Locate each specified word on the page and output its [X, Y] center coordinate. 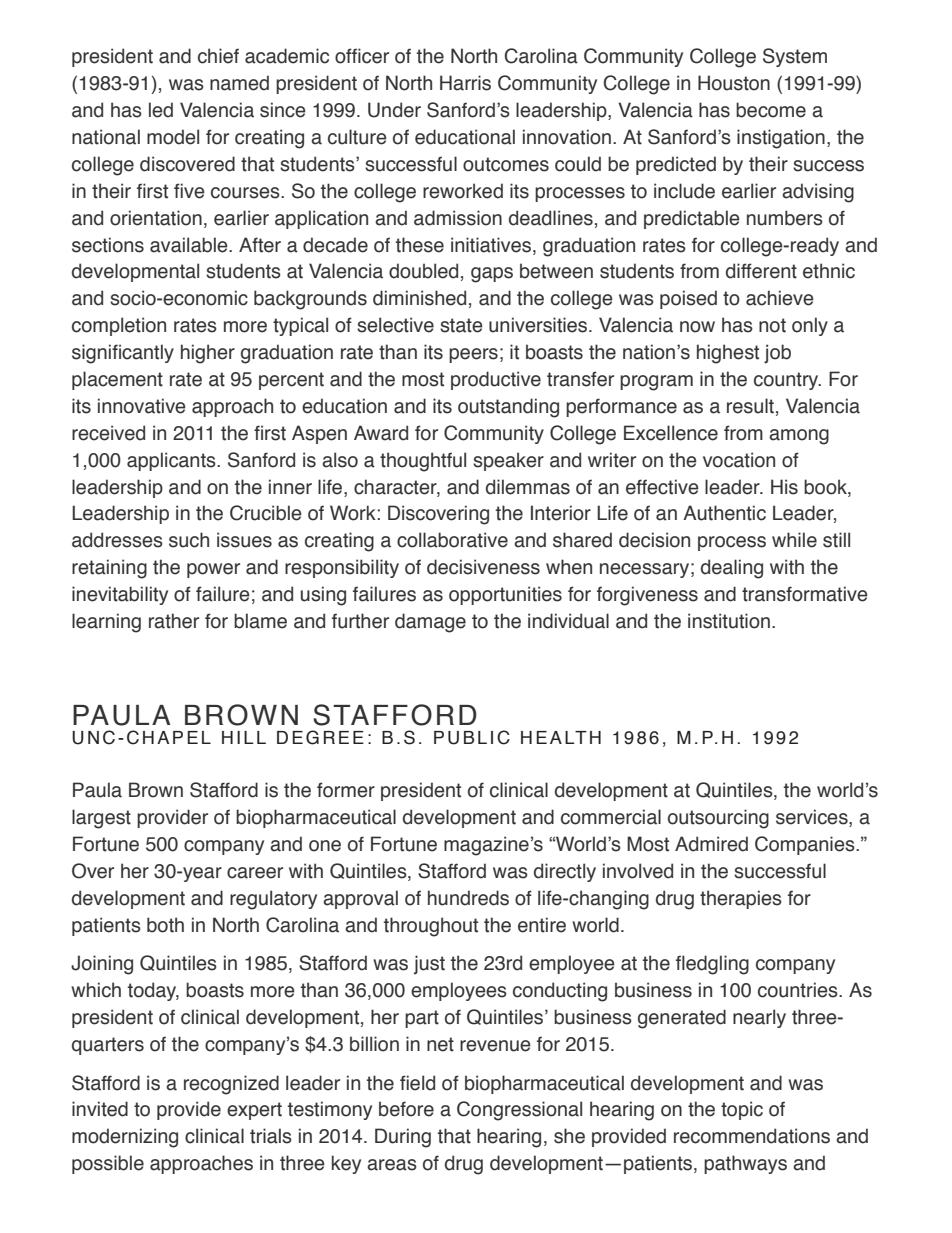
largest [101, 819]
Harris [465, 83]
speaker [508, 461]
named [239, 83]
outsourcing [718, 819]
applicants [172, 461]
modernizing [125, 1138]
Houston [734, 83]
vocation [739, 460]
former [346, 790]
